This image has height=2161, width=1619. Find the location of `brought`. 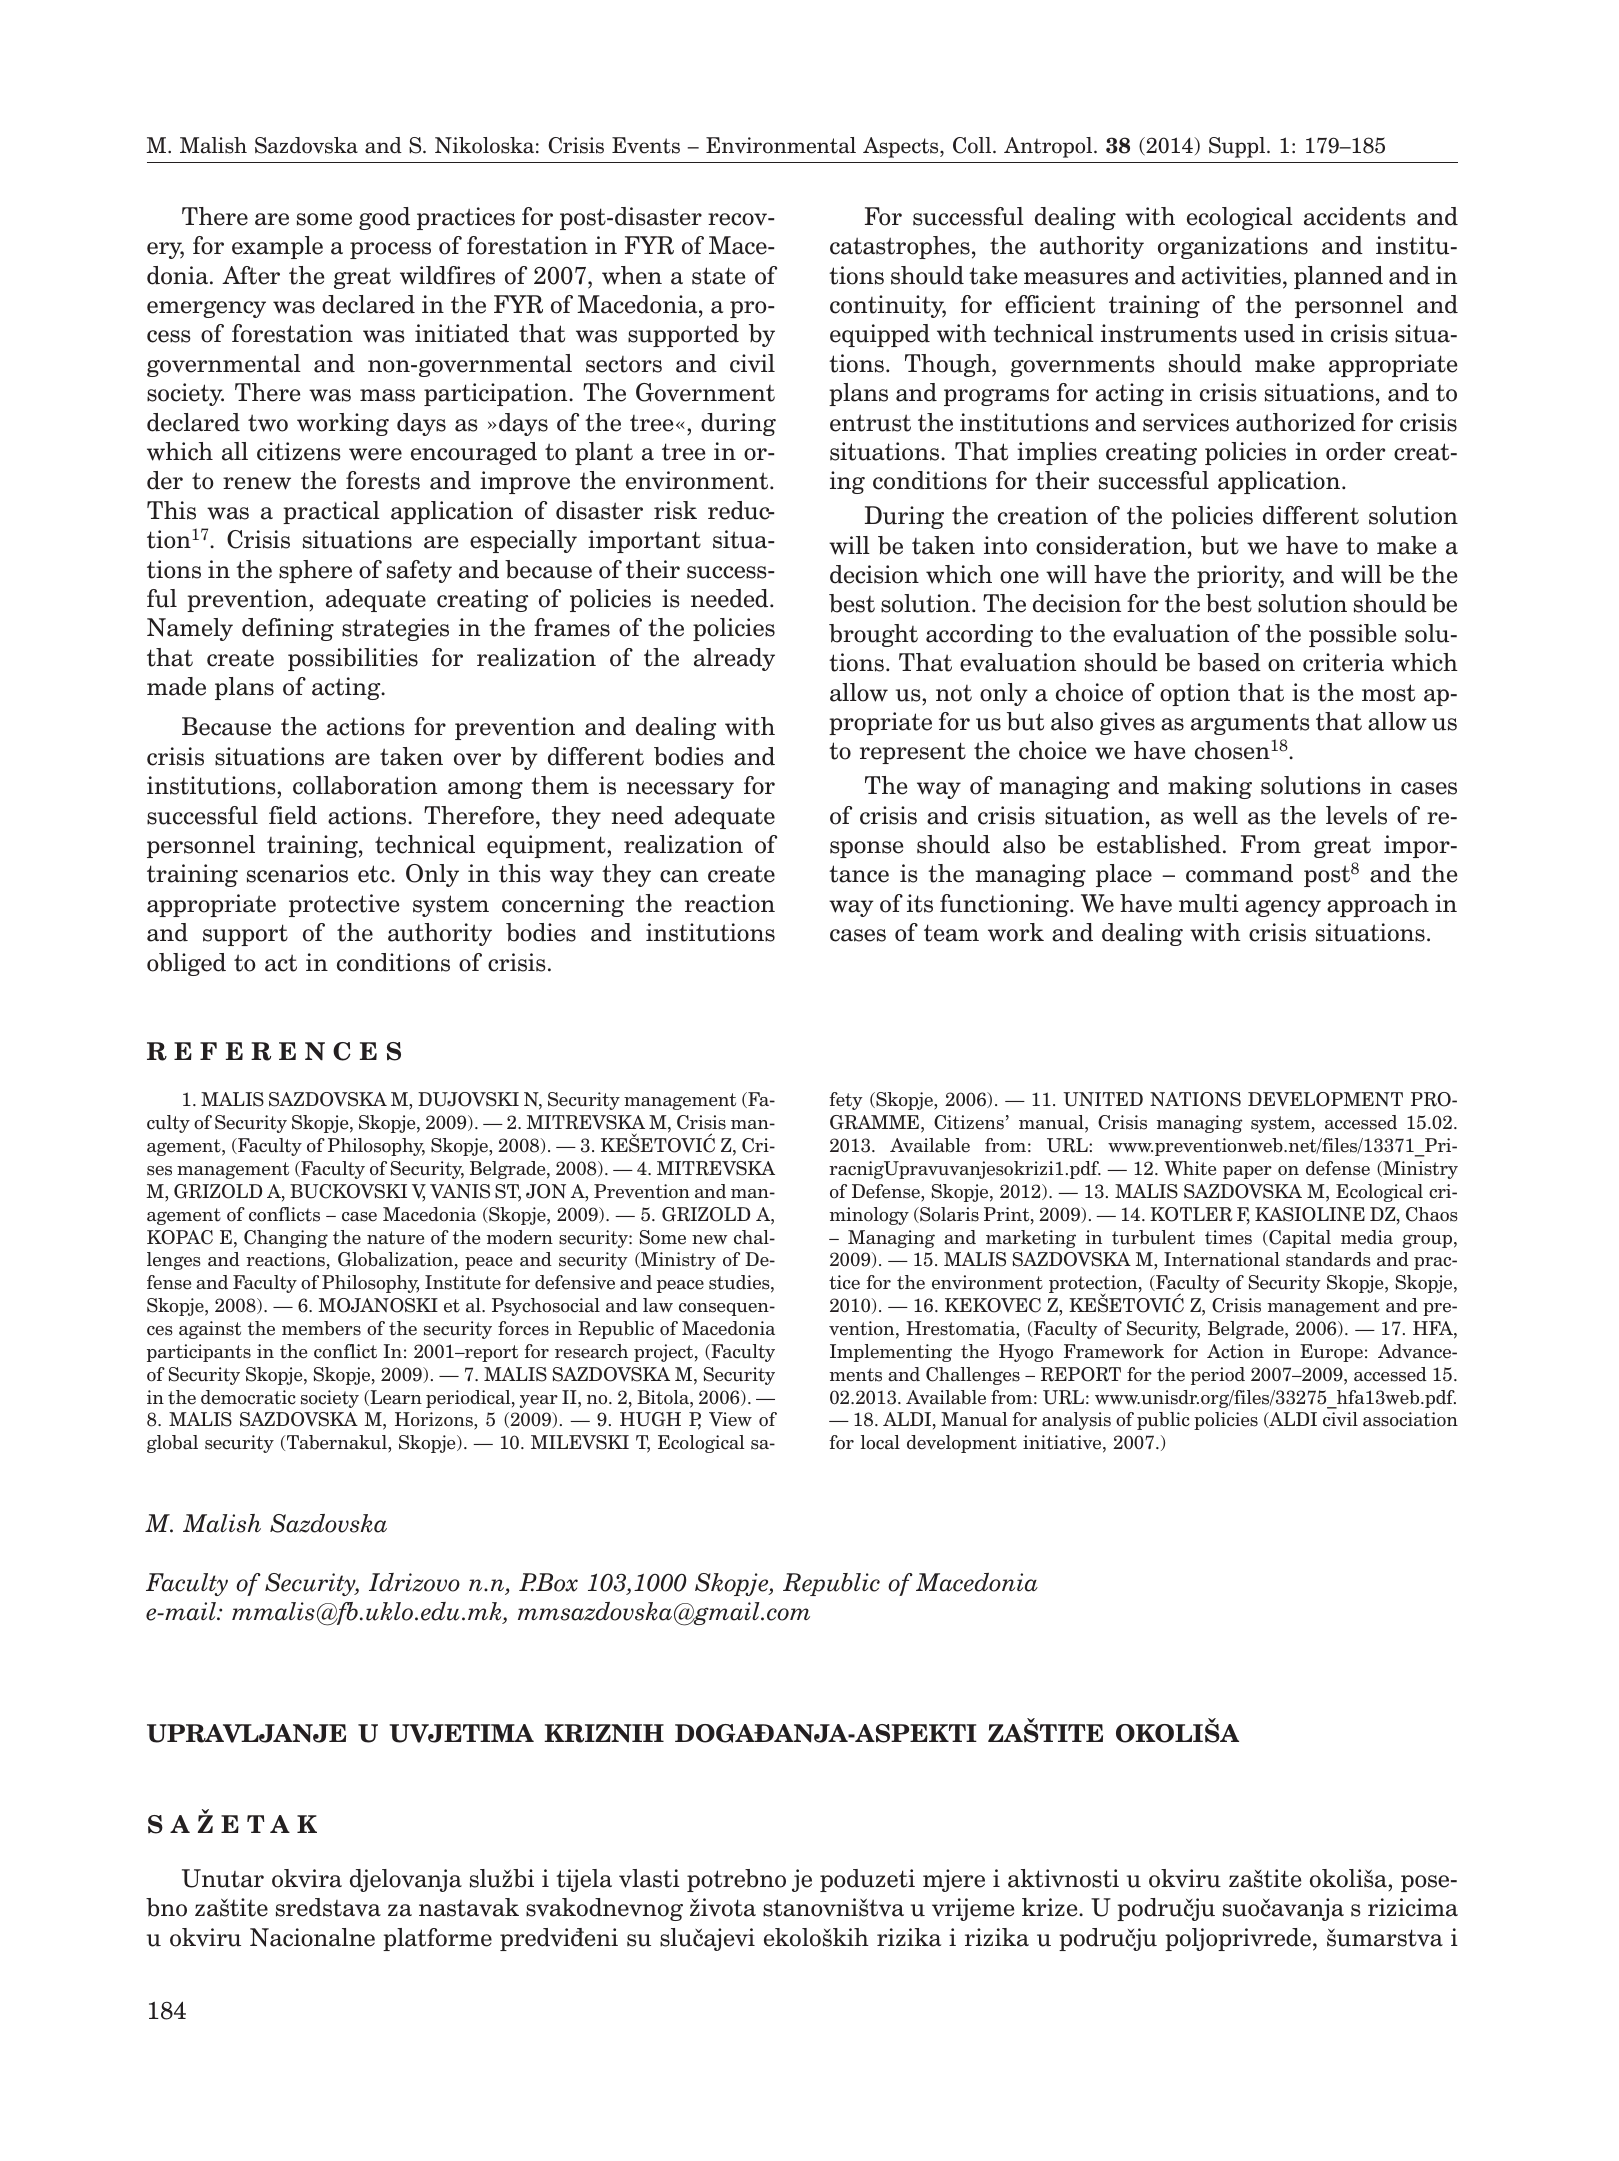

brought is located at coordinates (873, 635).
